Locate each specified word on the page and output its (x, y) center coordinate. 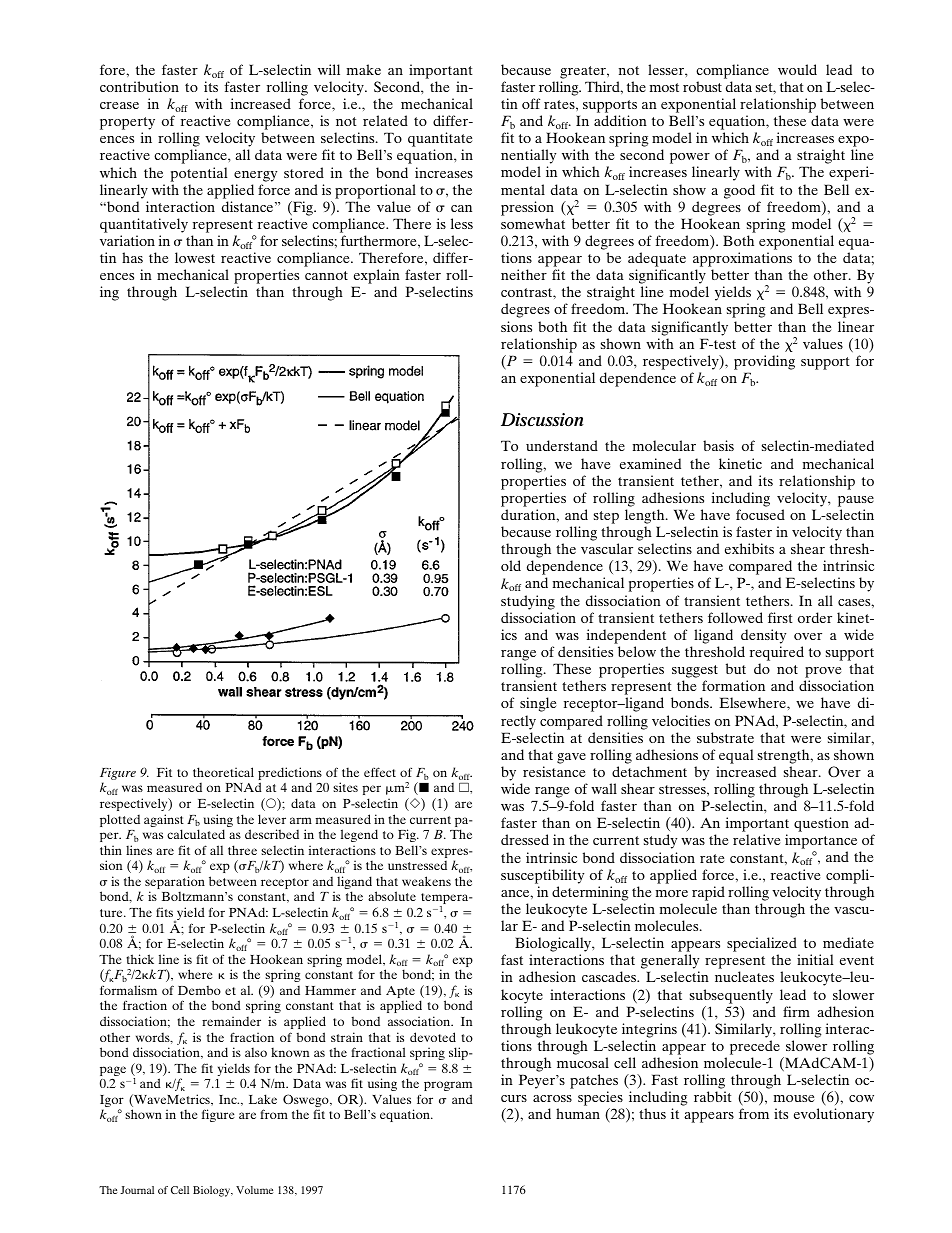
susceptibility (542, 876)
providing (764, 362)
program (448, 1086)
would (797, 69)
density (763, 636)
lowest (195, 257)
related (385, 120)
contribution (139, 86)
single (538, 704)
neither (524, 274)
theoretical (223, 772)
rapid (708, 893)
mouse (794, 1098)
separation (175, 884)
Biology (213, 1191)
